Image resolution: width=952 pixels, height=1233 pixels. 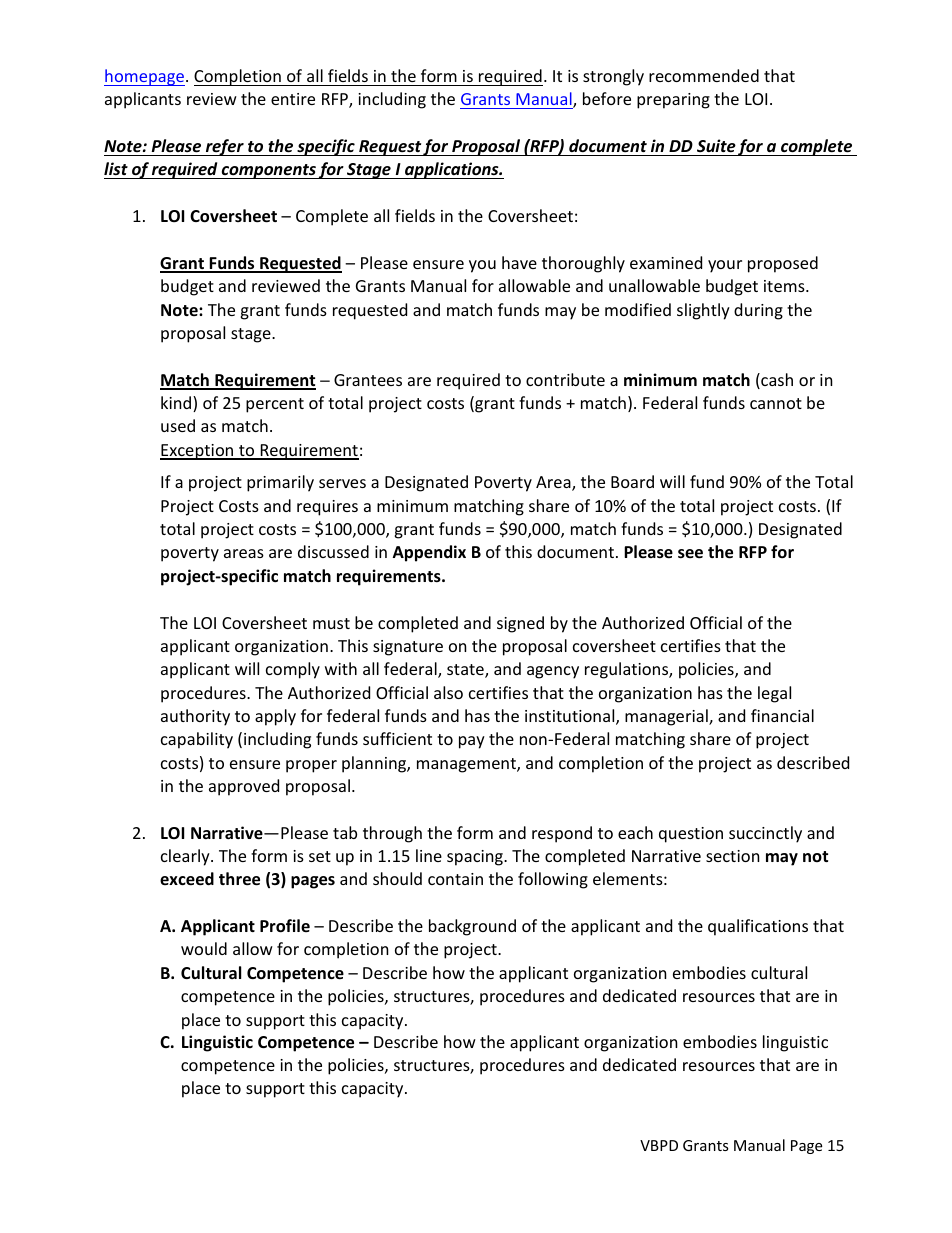 What do you see at coordinates (673, 101) in the page?
I see `preparing` at bounding box center [673, 101].
